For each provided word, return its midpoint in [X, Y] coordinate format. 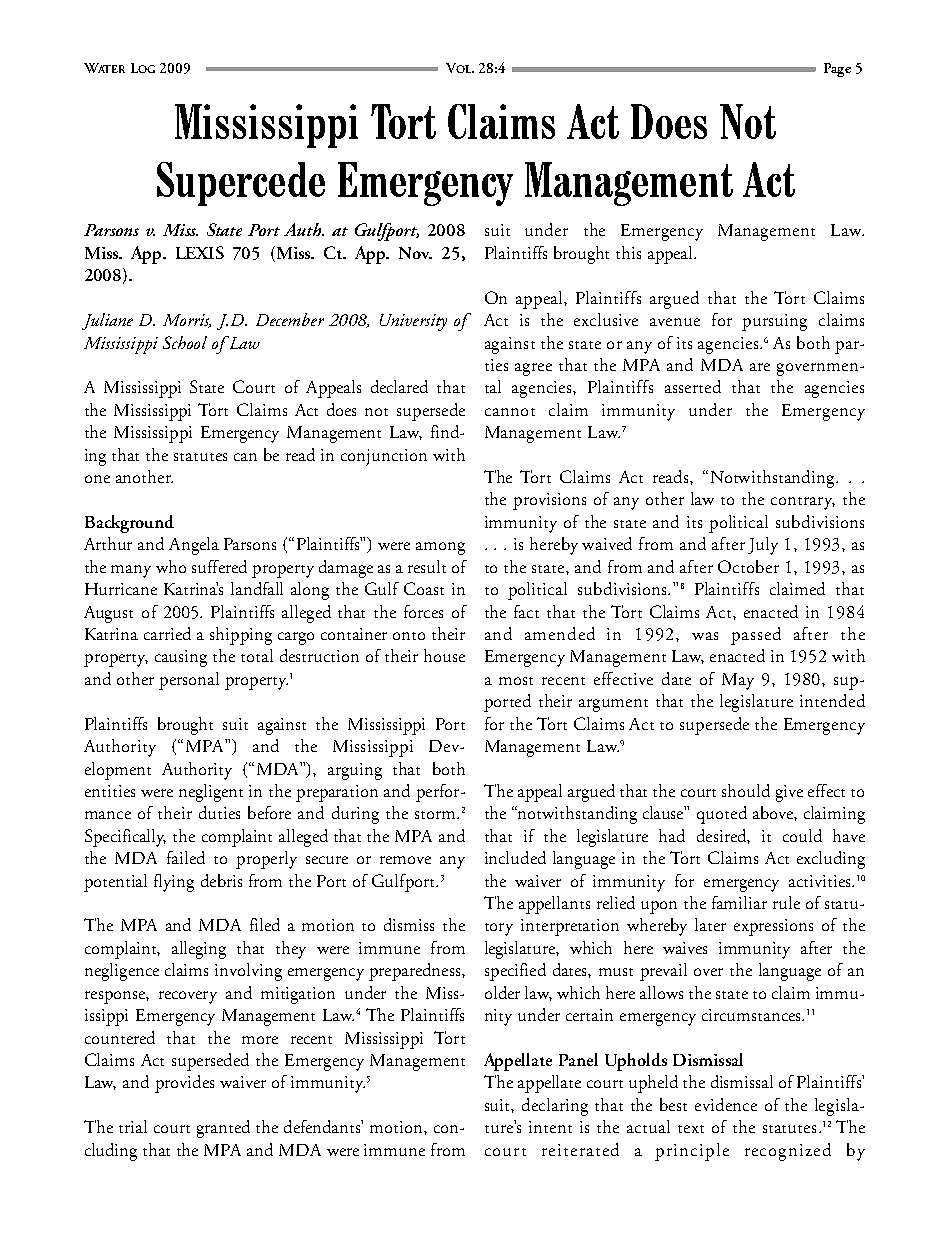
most [516, 681]
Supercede [241, 184]
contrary [803, 503]
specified [515, 972]
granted [223, 1129]
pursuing [774, 322]
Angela [194, 546]
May [738, 681]
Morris [187, 321]
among [440, 548]
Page [837, 70]
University [413, 322]
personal [189, 681]
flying [174, 883]
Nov [415, 253]
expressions [773, 927]
